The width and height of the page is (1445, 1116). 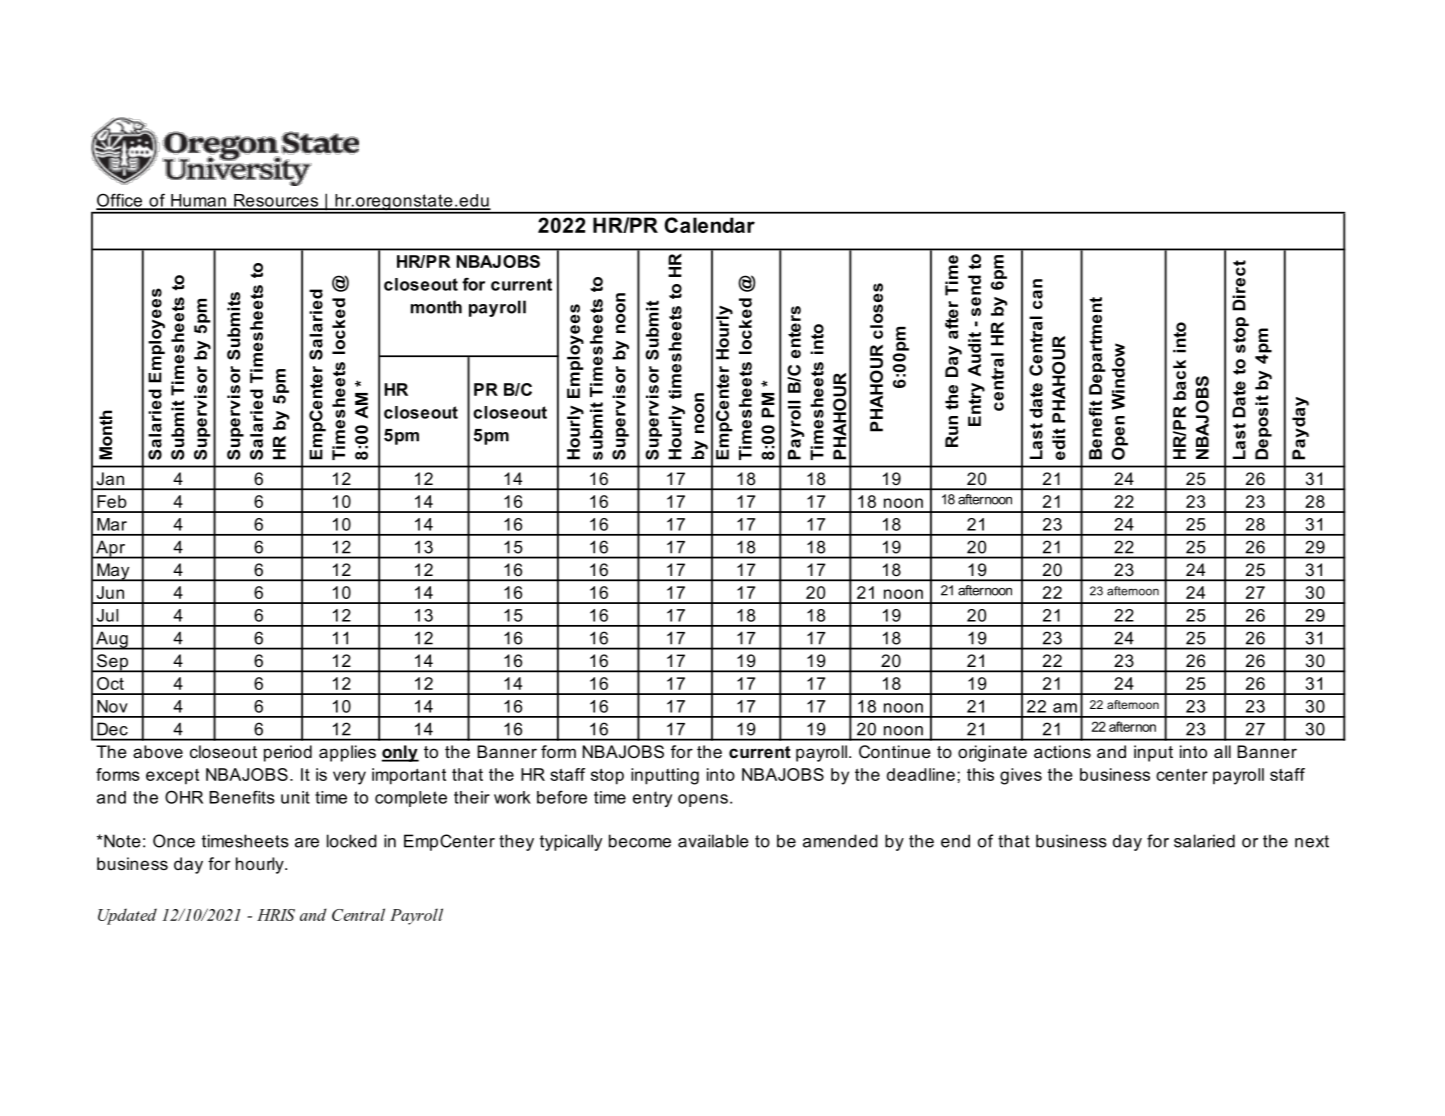 I want to click on next, so click(x=1312, y=841).
